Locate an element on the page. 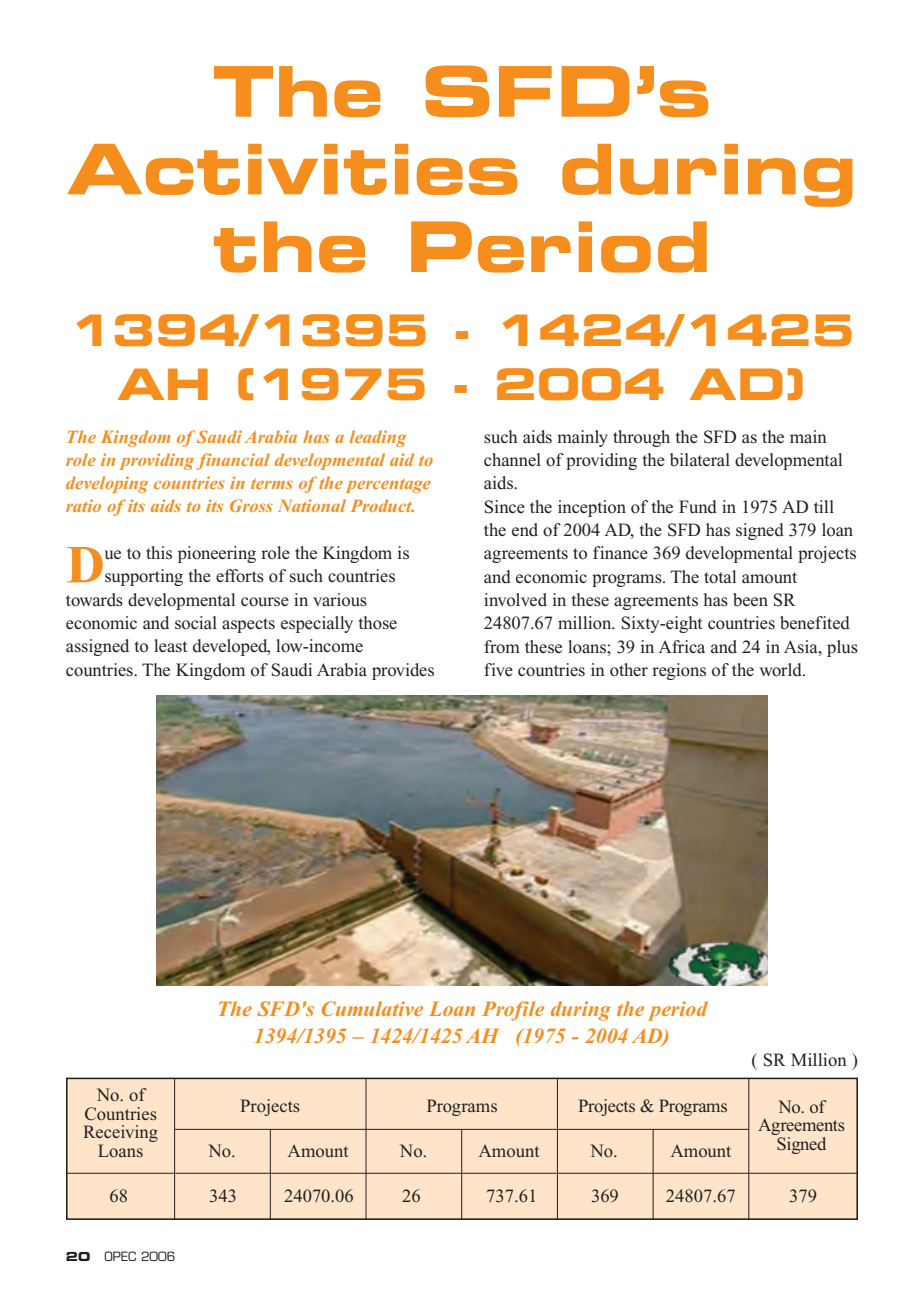  leading is located at coordinates (378, 438).
